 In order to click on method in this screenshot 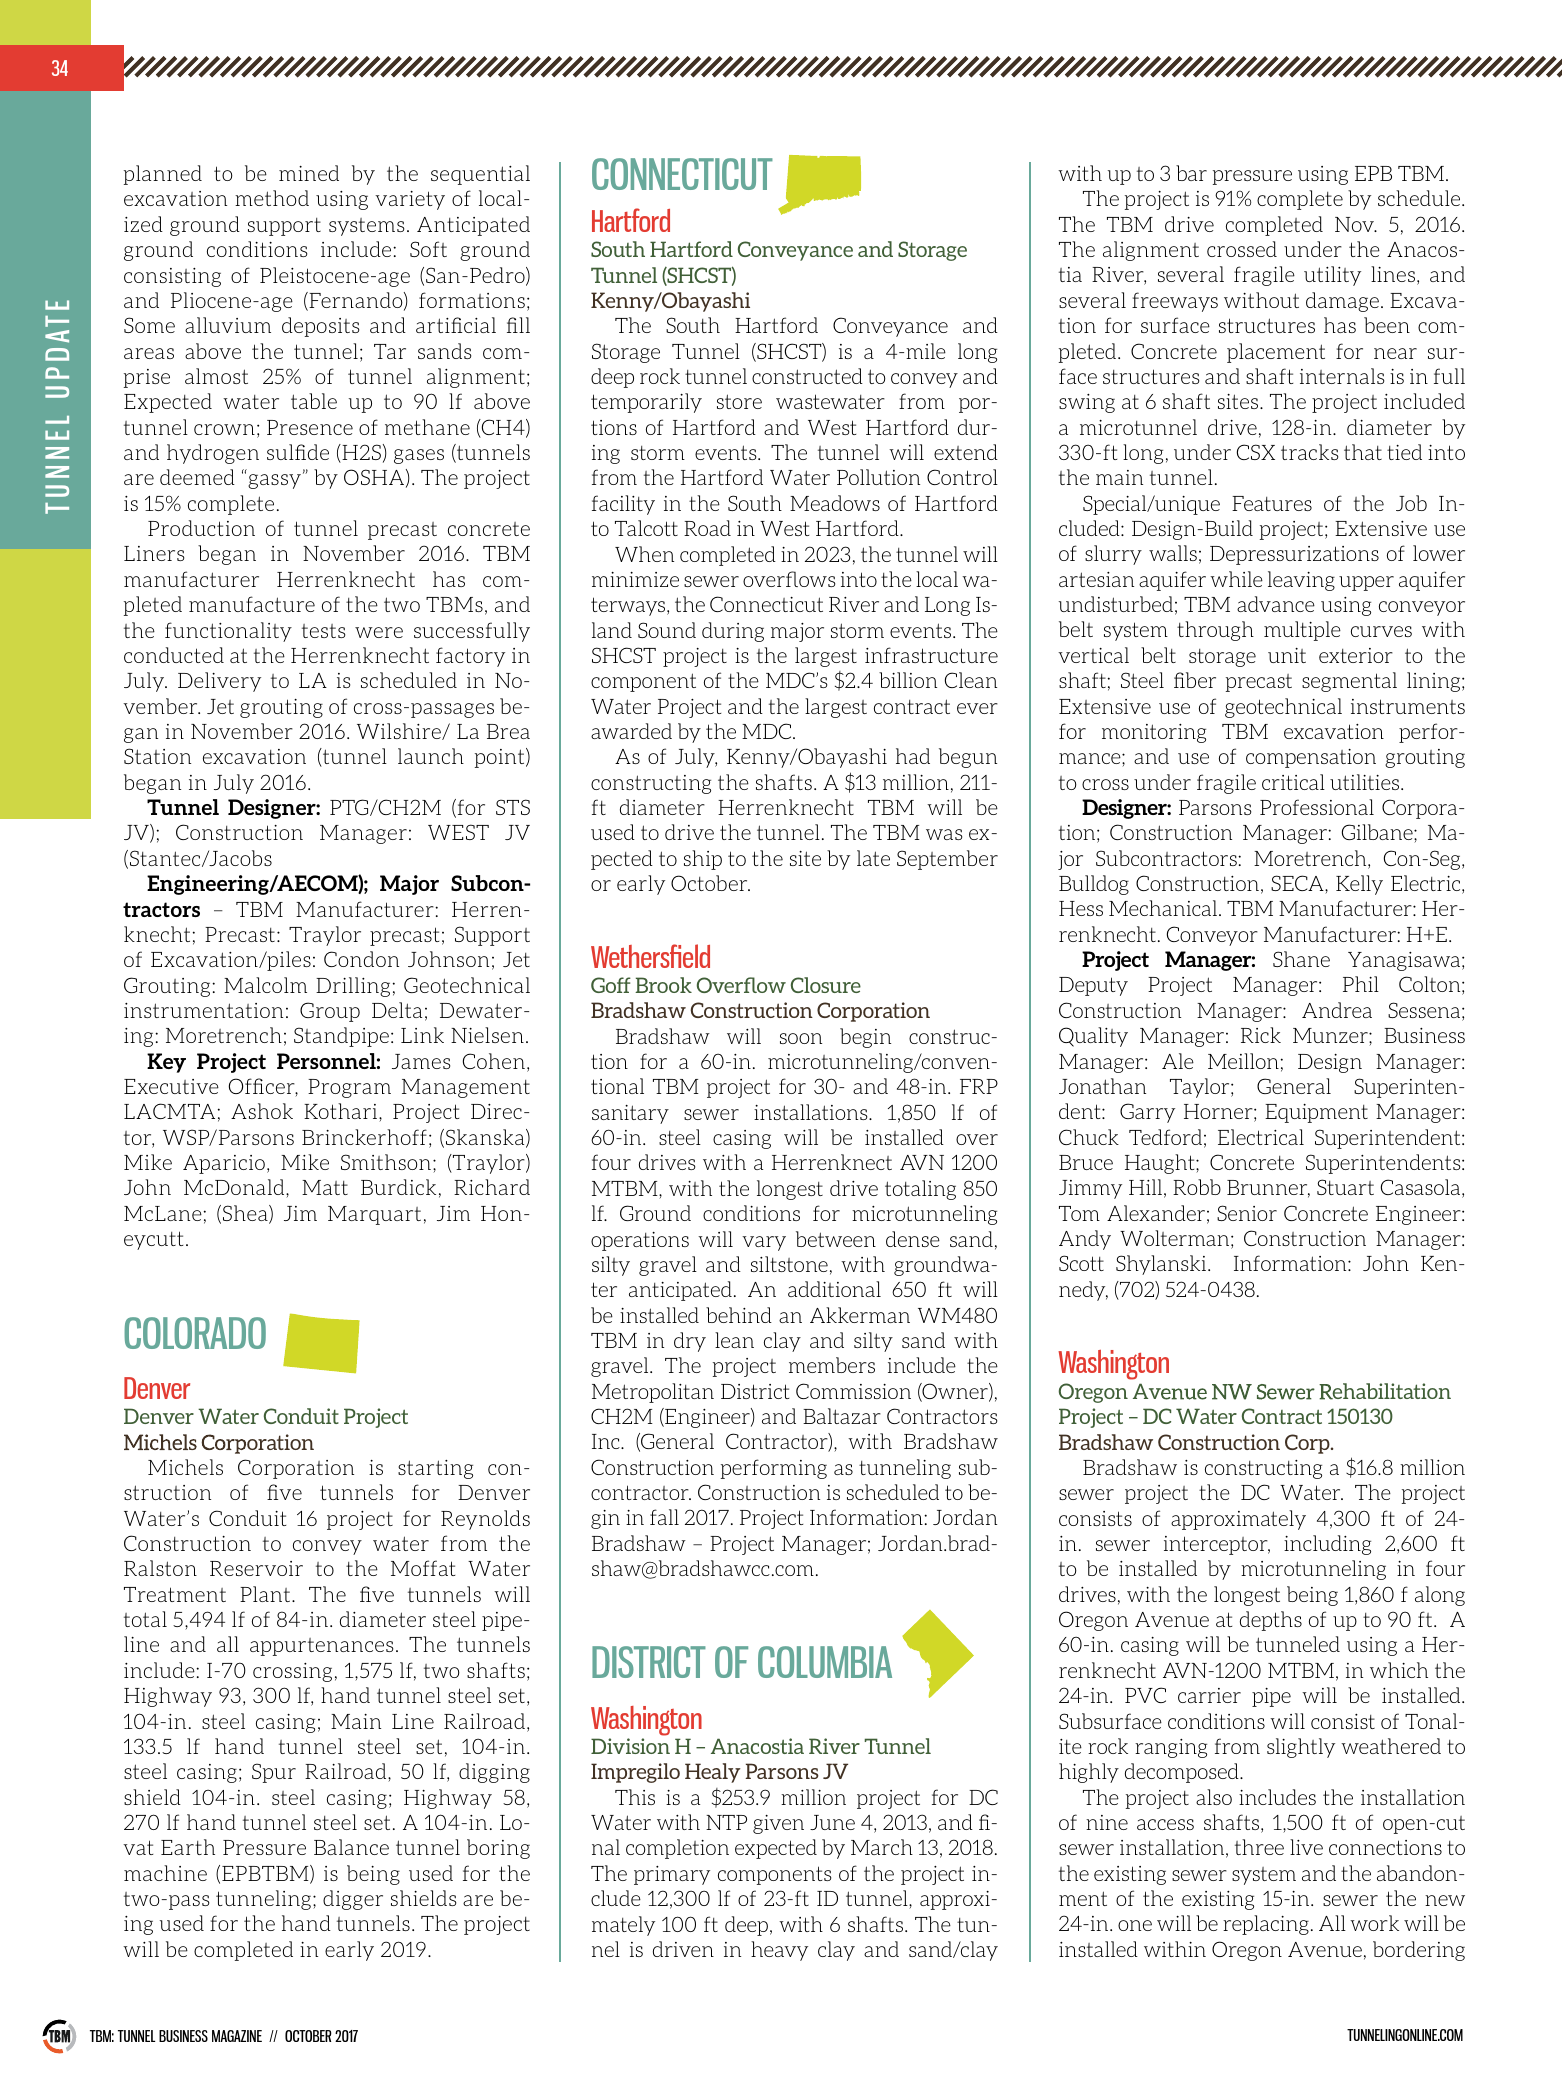, I will do `click(272, 198)`.
